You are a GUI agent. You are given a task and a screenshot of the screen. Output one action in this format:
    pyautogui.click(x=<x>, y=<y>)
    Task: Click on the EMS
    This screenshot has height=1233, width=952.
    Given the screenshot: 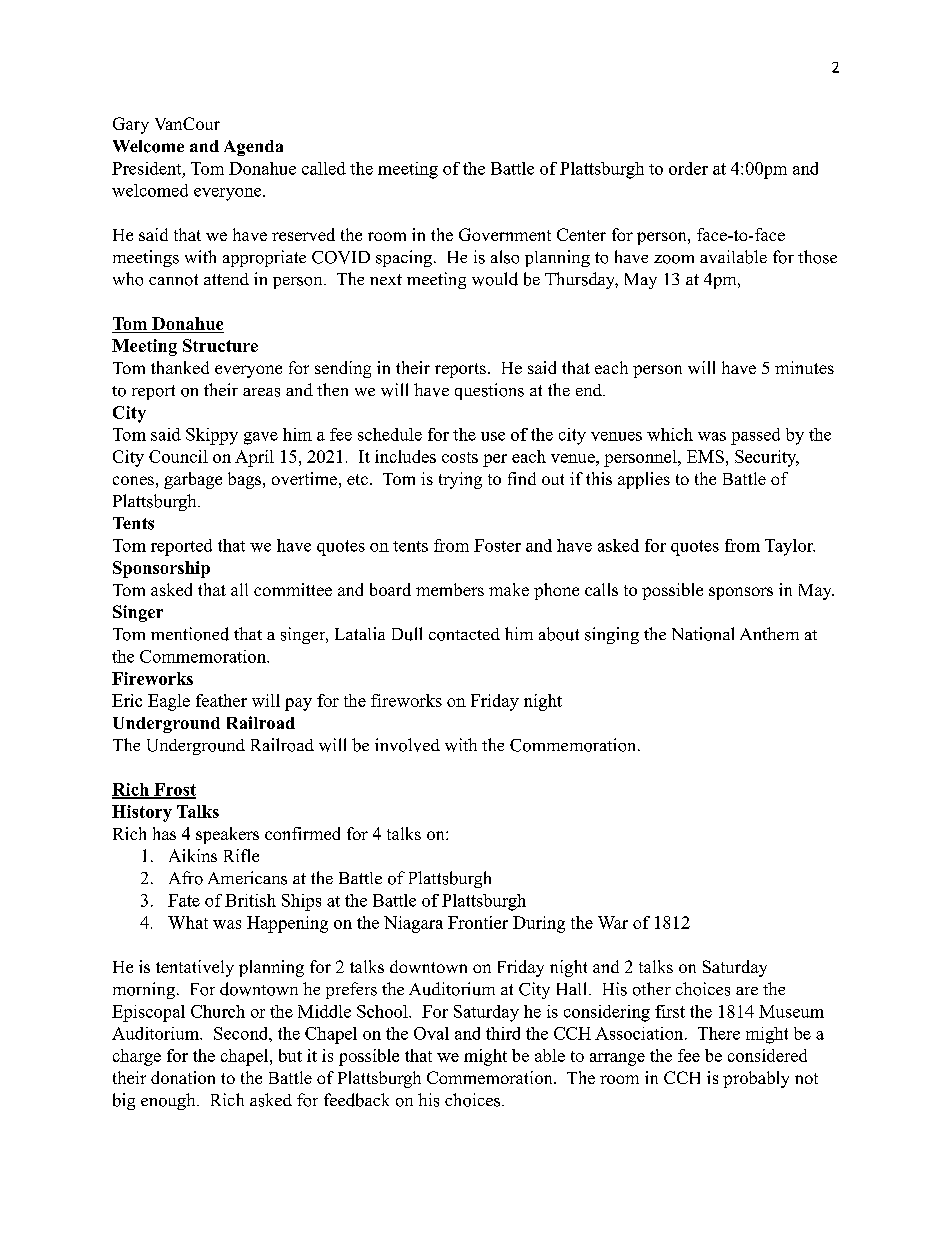 What is the action you would take?
    pyautogui.click(x=705, y=456)
